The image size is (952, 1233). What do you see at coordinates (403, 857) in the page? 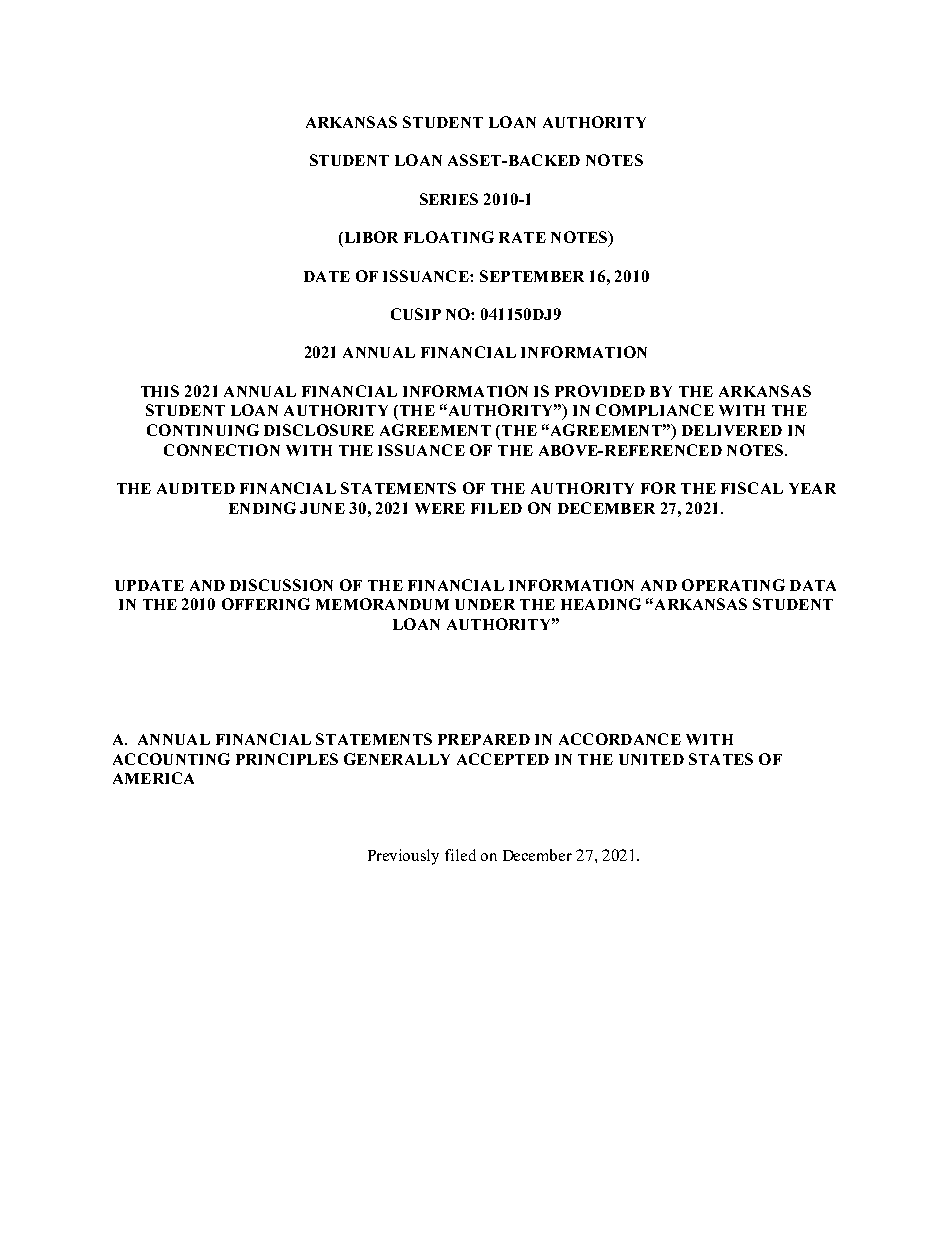
I see `Previously` at bounding box center [403, 857].
